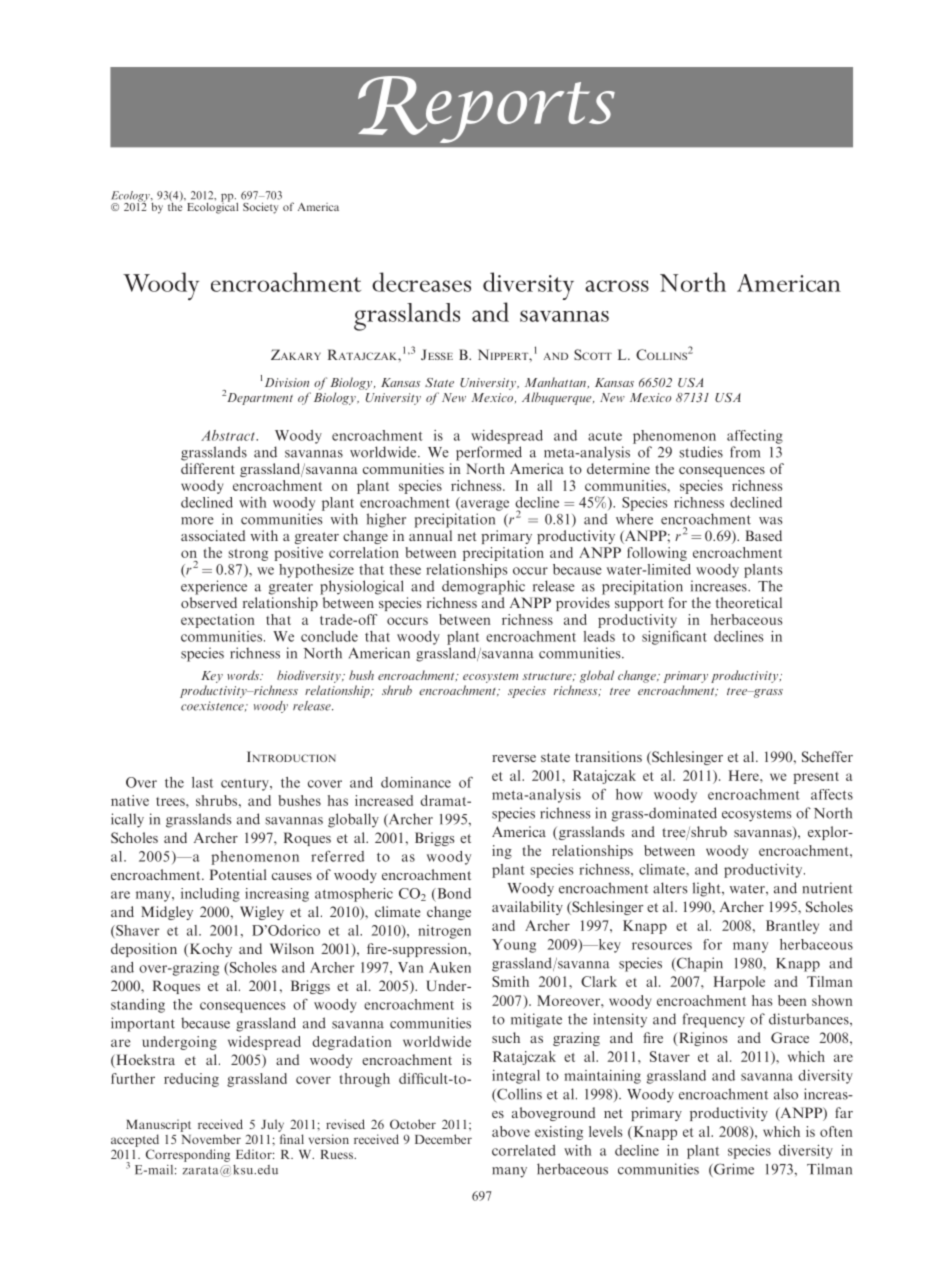 This page has width=952, height=1271. I want to click on Ecological, so click(212, 207).
